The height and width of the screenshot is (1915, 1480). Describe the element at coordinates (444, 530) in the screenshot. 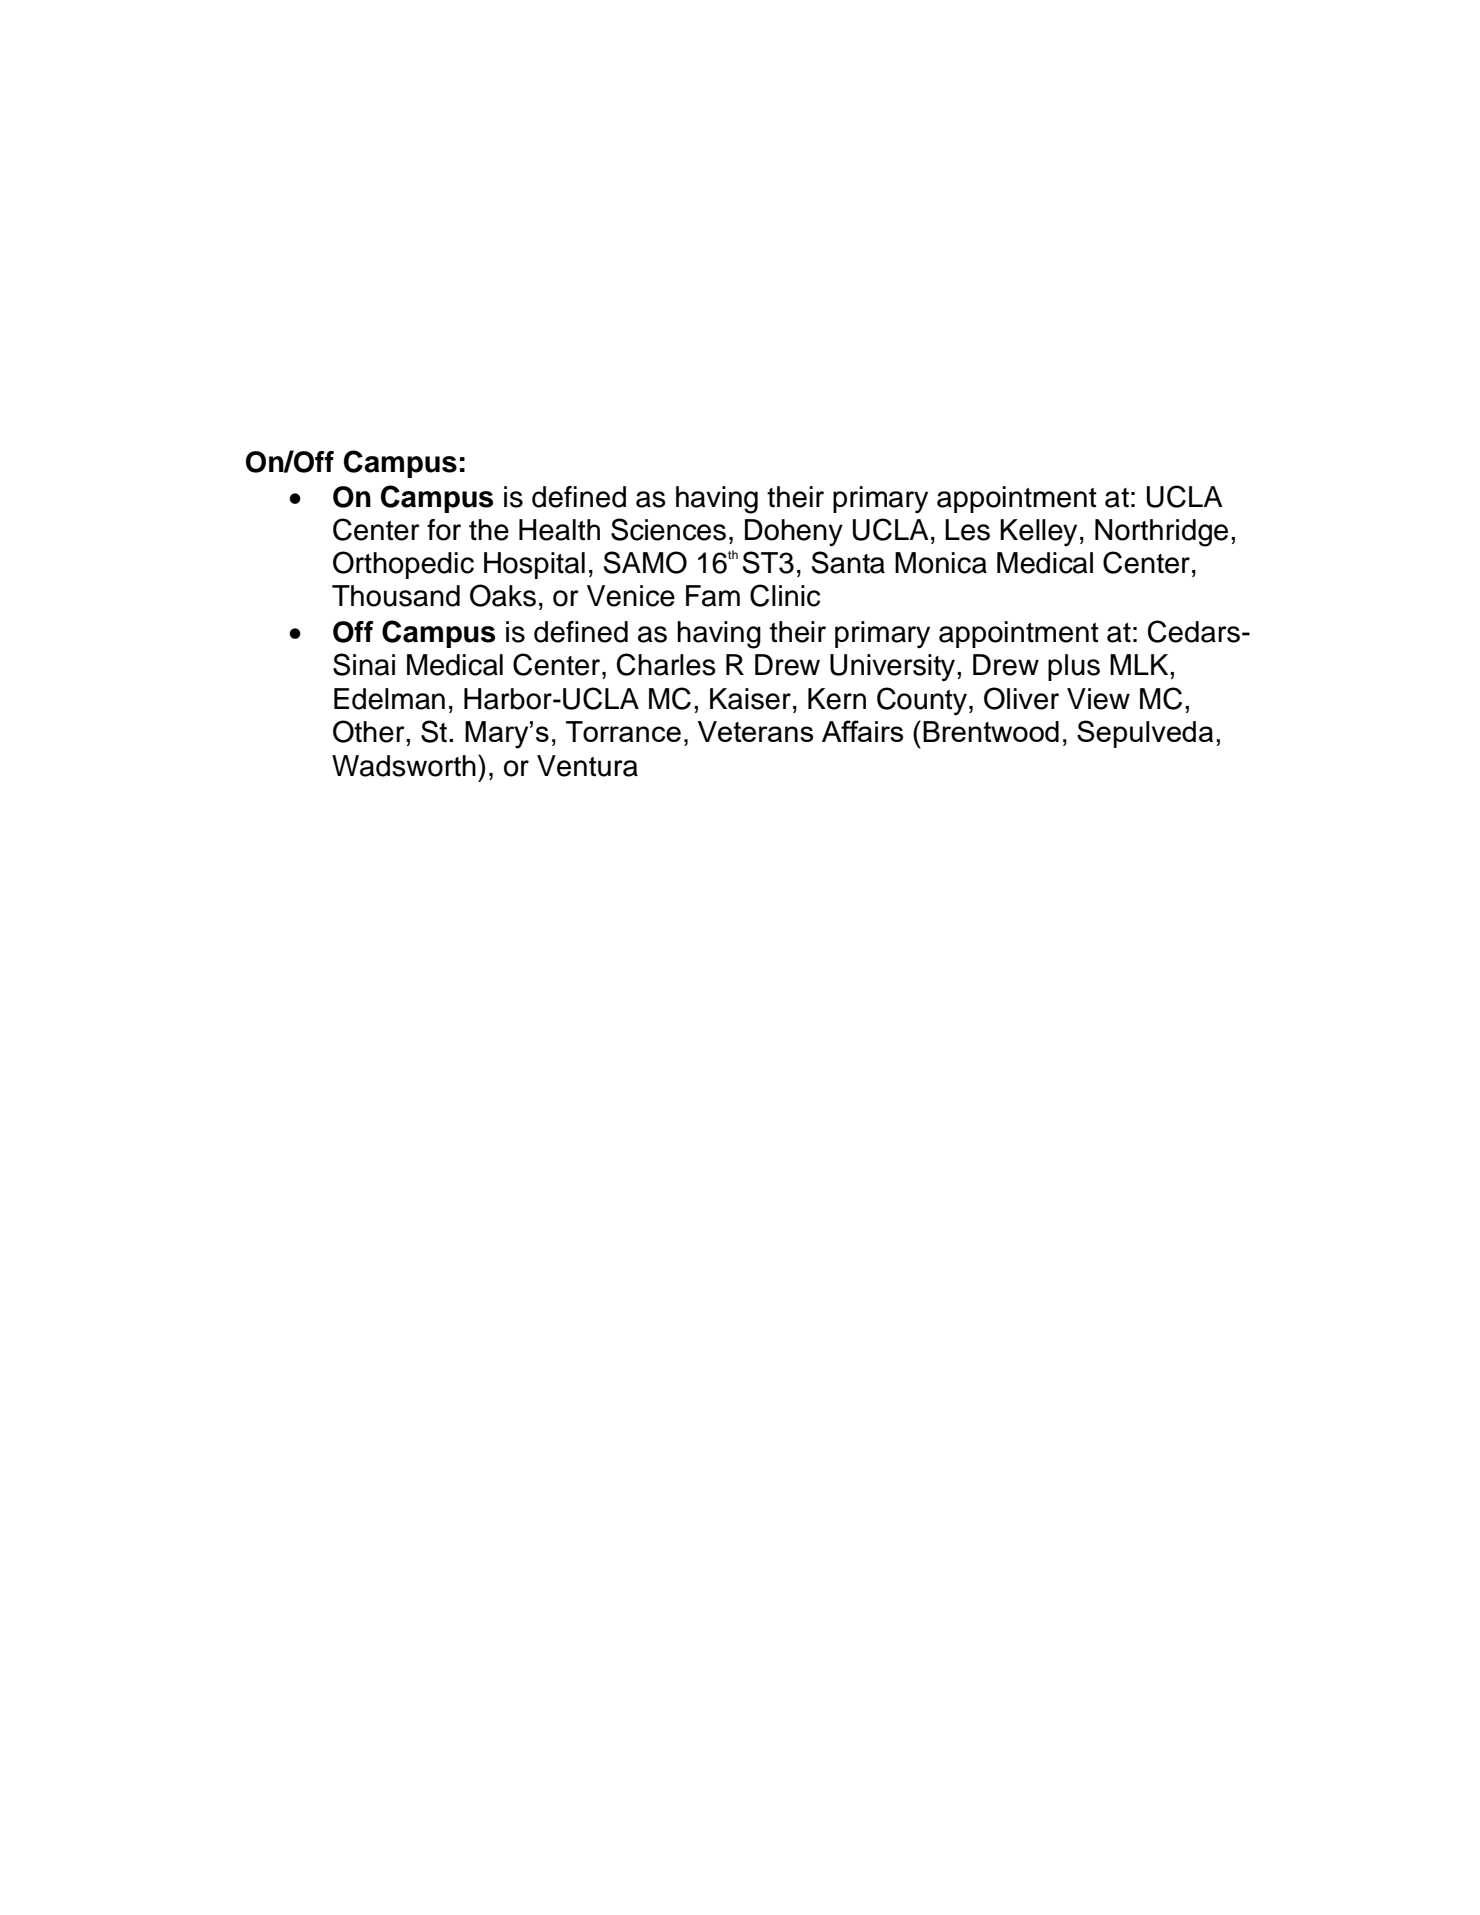

I see `for` at that location.
